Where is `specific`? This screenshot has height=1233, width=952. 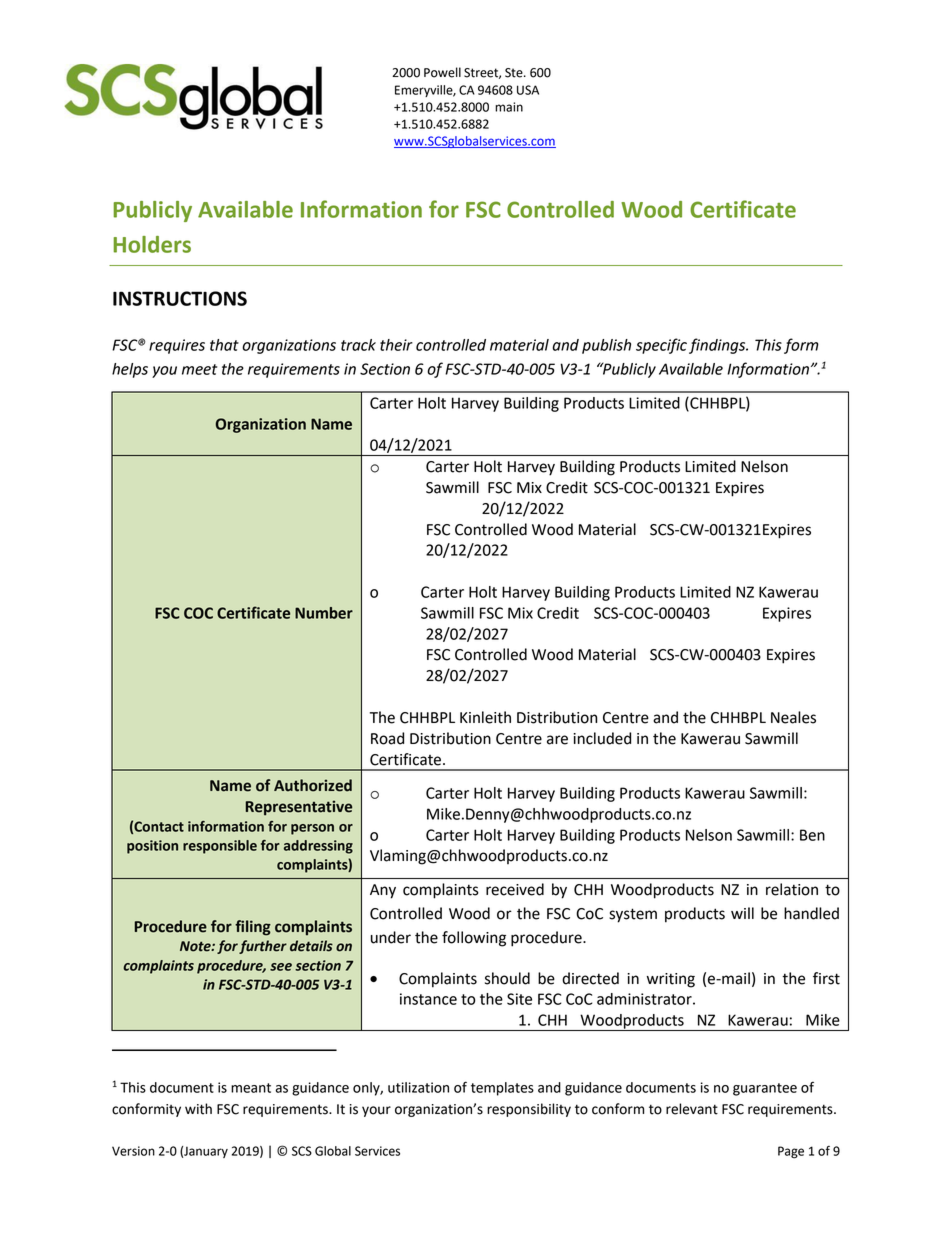 specific is located at coordinates (661, 346).
